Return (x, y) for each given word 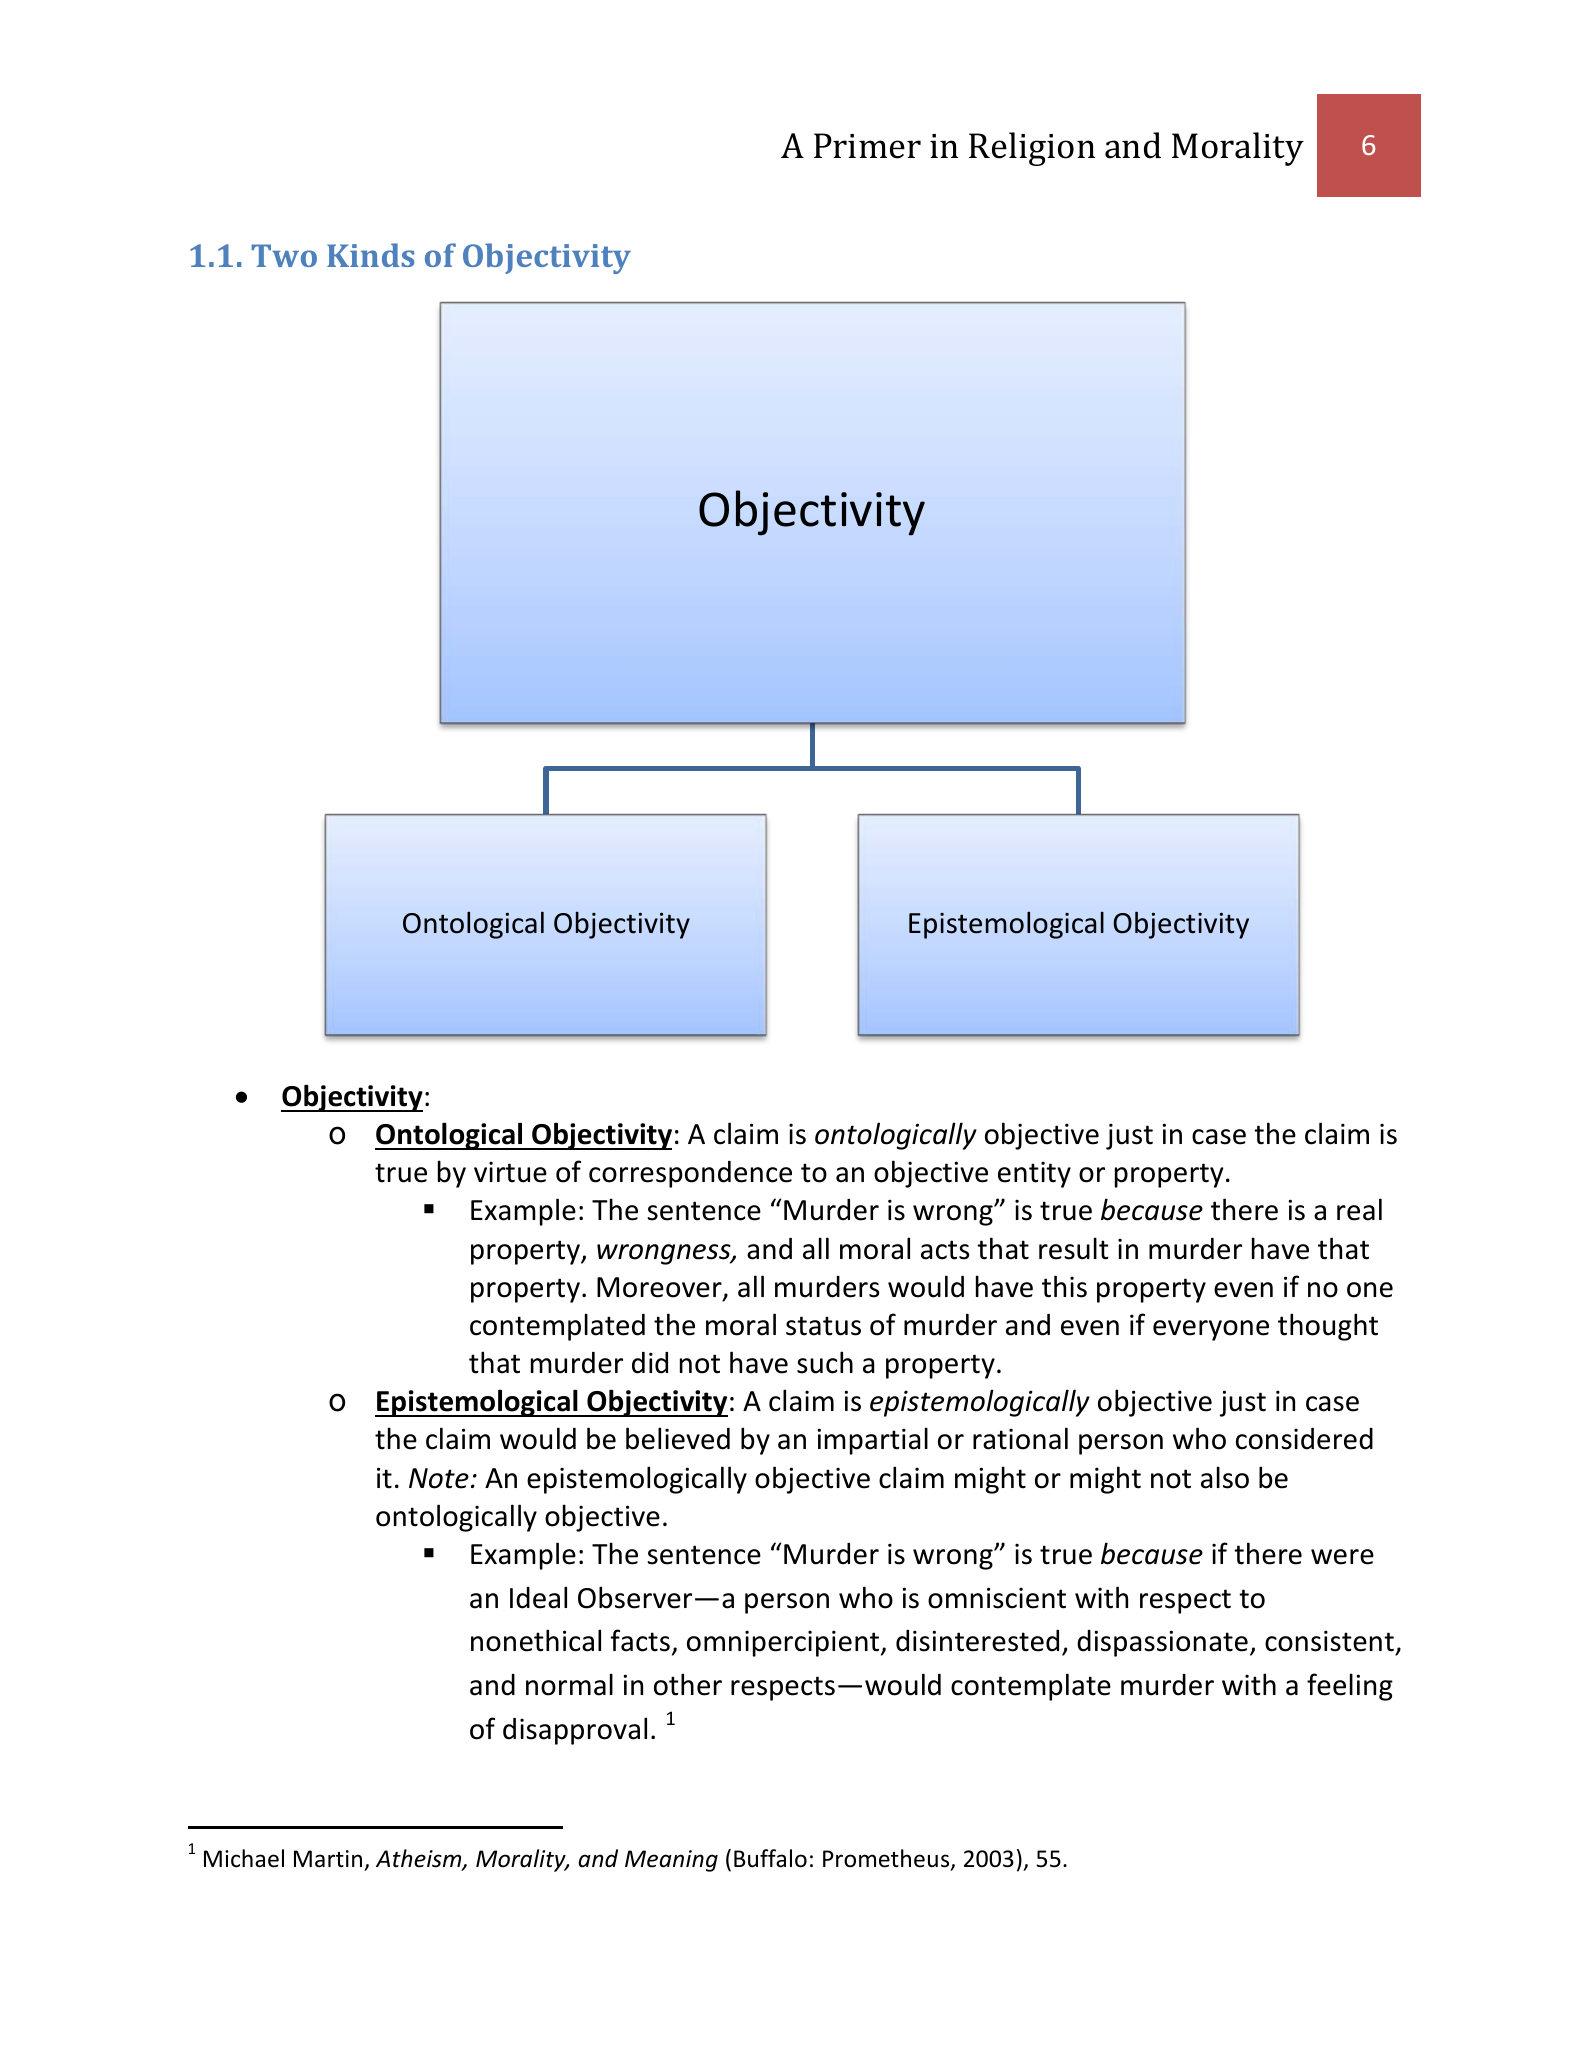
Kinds (370, 255)
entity (1034, 1174)
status (823, 1326)
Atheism (420, 1859)
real (1359, 1209)
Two (284, 255)
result (1074, 1248)
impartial (873, 1441)
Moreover (660, 1288)
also (1225, 1477)
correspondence (690, 1174)
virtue (510, 1172)
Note (439, 1478)
